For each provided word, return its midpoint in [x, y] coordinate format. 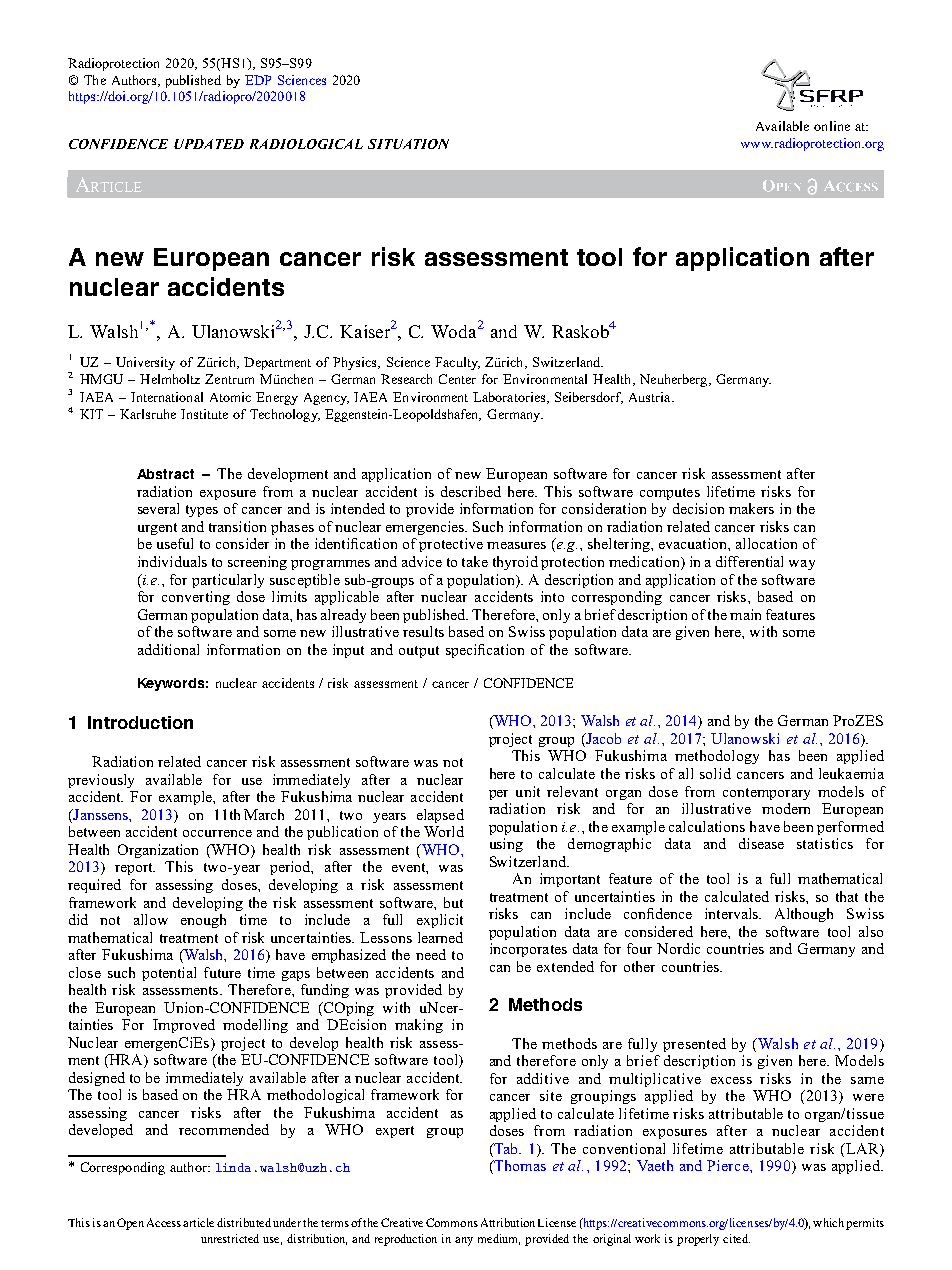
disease [761, 843]
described [471, 491]
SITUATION [408, 144]
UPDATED [209, 144]
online [832, 126]
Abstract [165, 474]
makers [751, 508]
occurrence [217, 833]
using [506, 845]
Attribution [508, 1222]
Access [165, 1222]
